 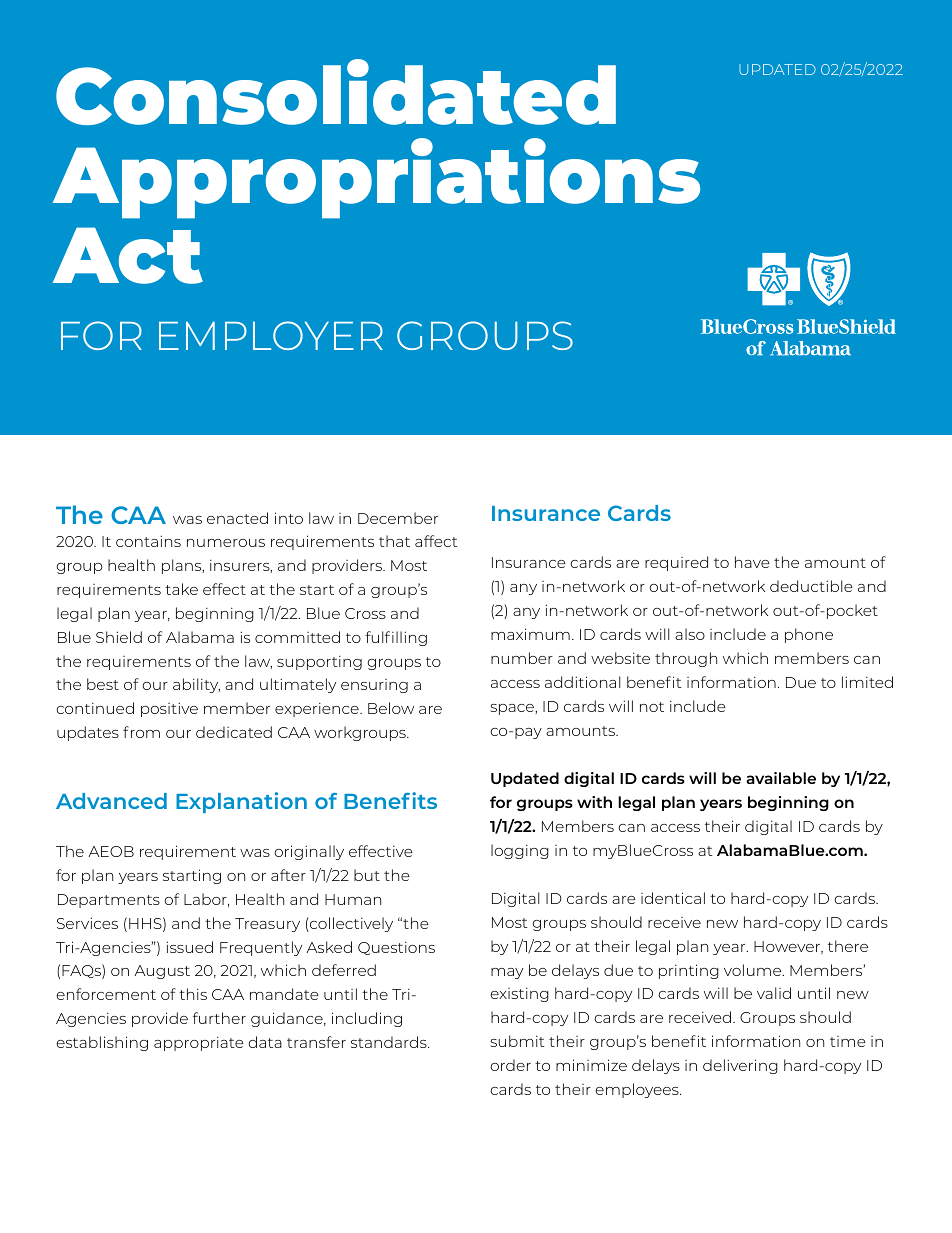 I want to click on appropriate, so click(x=199, y=1043).
